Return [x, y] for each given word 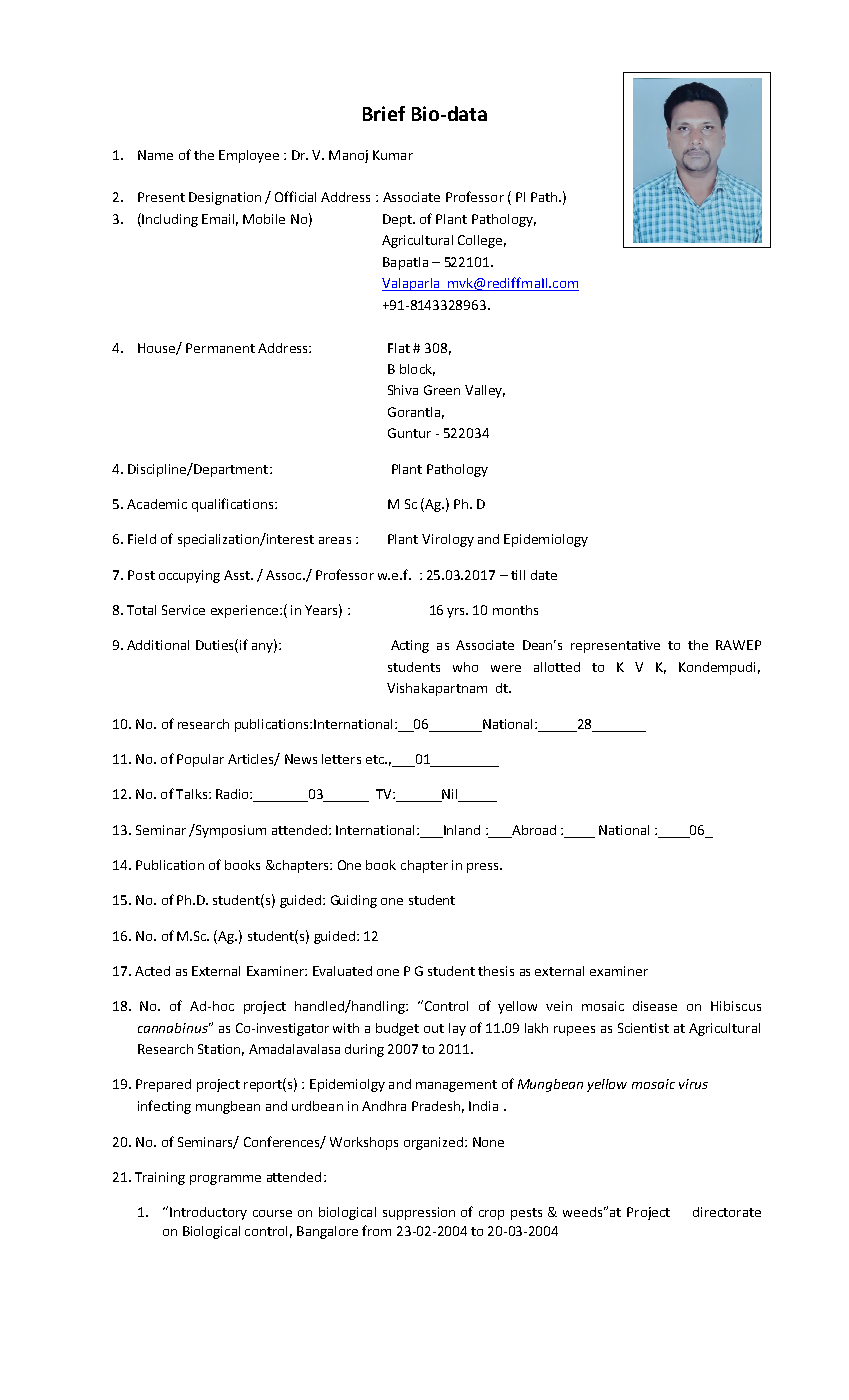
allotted [557, 667]
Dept [398, 220]
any [263, 648]
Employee [249, 156]
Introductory [208, 1213]
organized [433, 1143]
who [465, 667]
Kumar [393, 155]
